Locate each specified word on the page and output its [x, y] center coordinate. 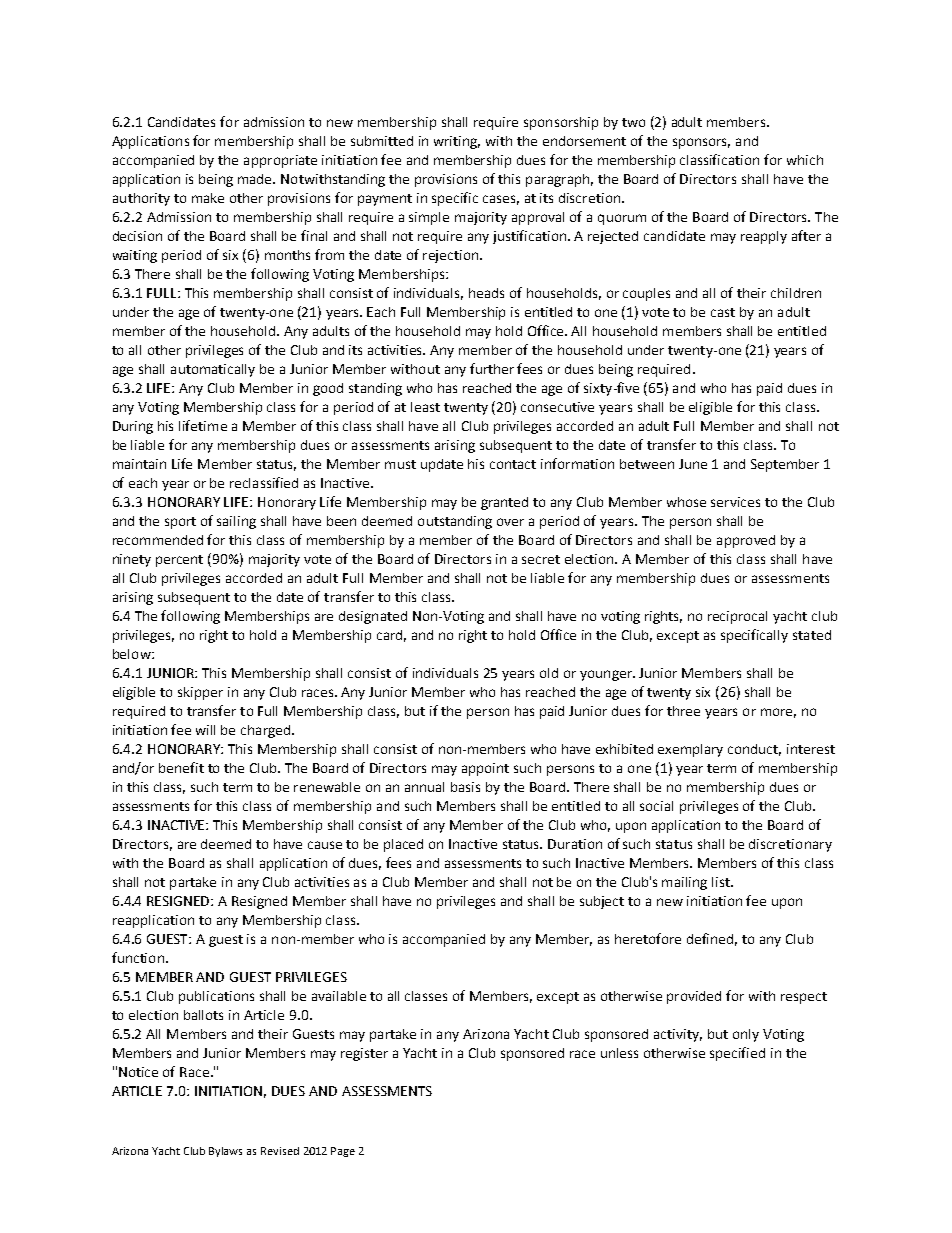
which [805, 160]
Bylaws [225, 1152]
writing [457, 142]
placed [403, 845]
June [693, 464]
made [256, 179]
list [722, 882]
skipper [200, 693]
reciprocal [737, 617]
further [492, 368]
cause [325, 845]
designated [373, 617]
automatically [213, 370]
